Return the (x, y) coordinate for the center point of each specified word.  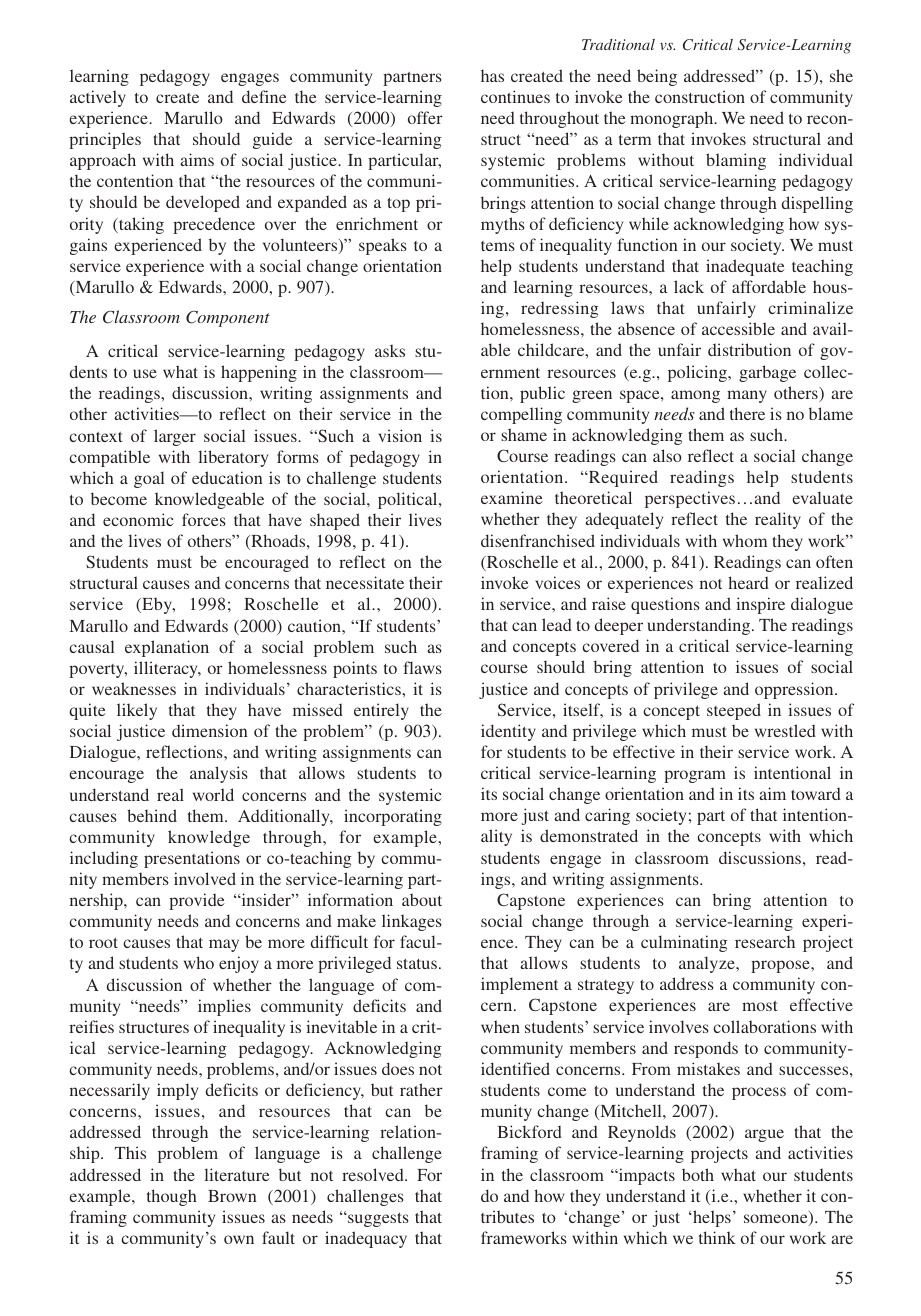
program (695, 776)
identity (508, 732)
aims (197, 159)
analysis (219, 774)
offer (425, 117)
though (172, 1197)
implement (519, 985)
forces (204, 519)
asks (390, 350)
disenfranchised (538, 540)
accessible (738, 328)
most (759, 1006)
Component (228, 319)
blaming (736, 161)
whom (745, 540)
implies (224, 1007)
